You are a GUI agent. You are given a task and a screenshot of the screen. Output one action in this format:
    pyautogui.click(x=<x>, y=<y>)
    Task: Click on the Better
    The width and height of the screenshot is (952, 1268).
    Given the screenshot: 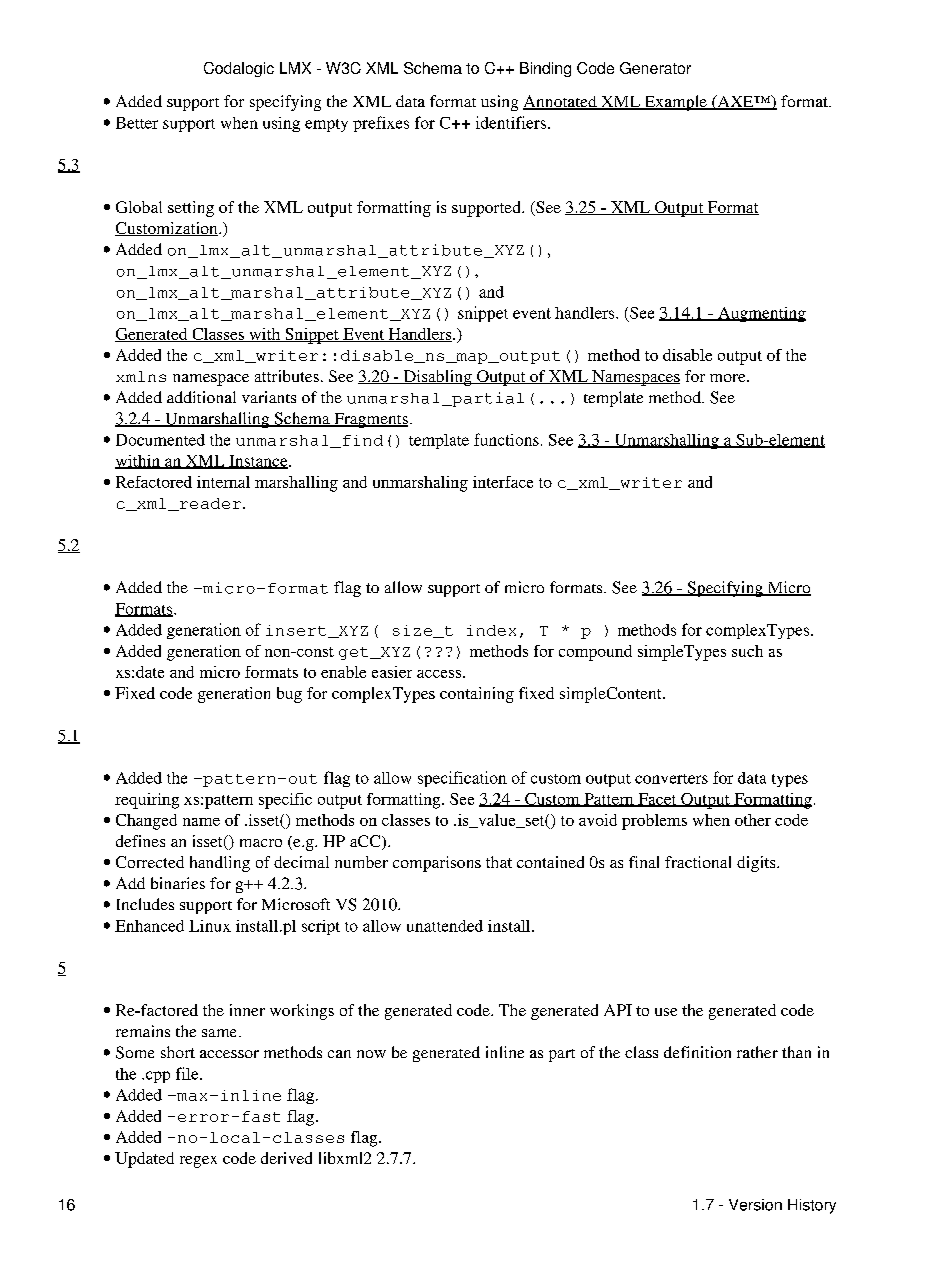 What is the action you would take?
    pyautogui.click(x=137, y=123)
